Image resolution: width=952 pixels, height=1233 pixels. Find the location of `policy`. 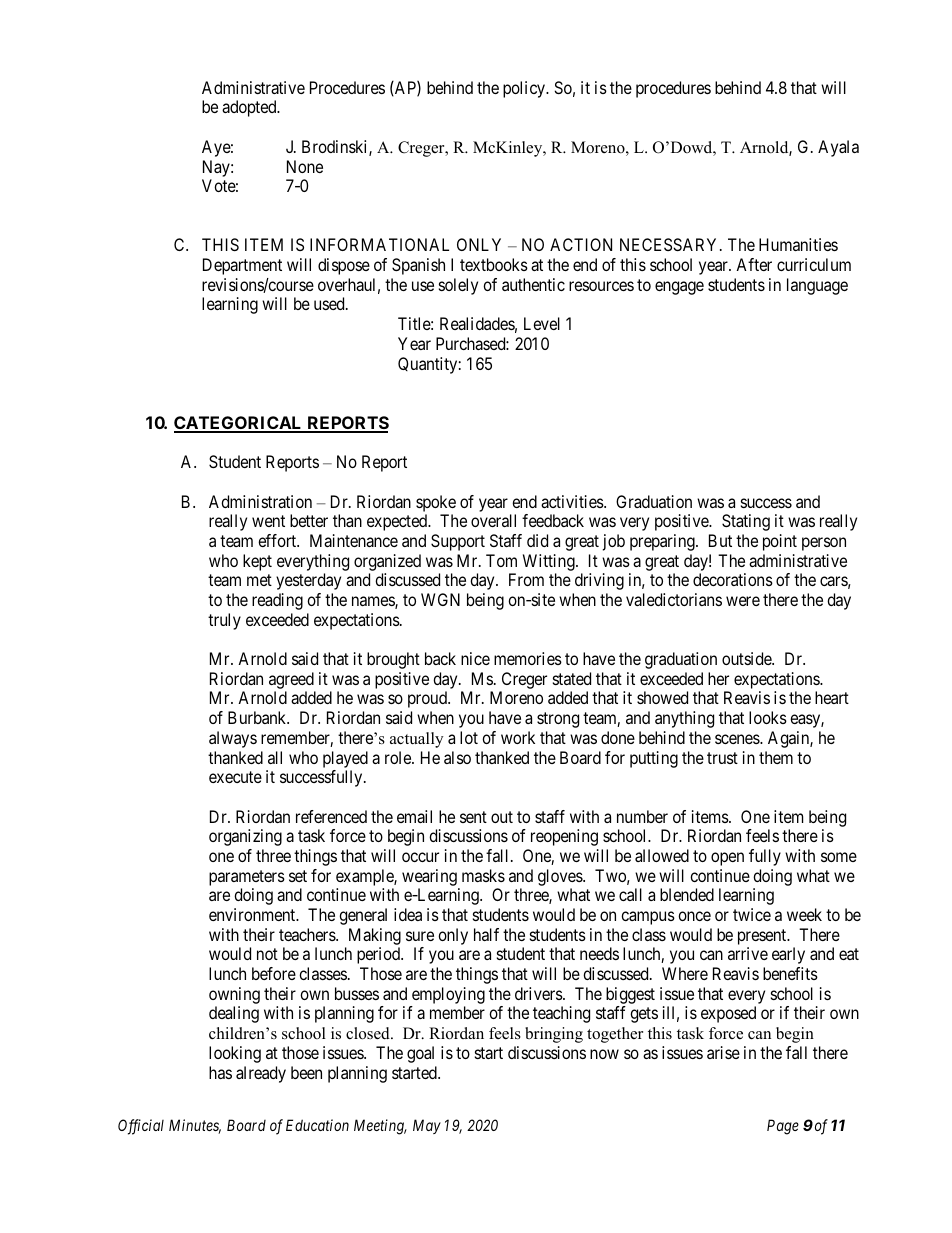

policy is located at coordinates (525, 89).
